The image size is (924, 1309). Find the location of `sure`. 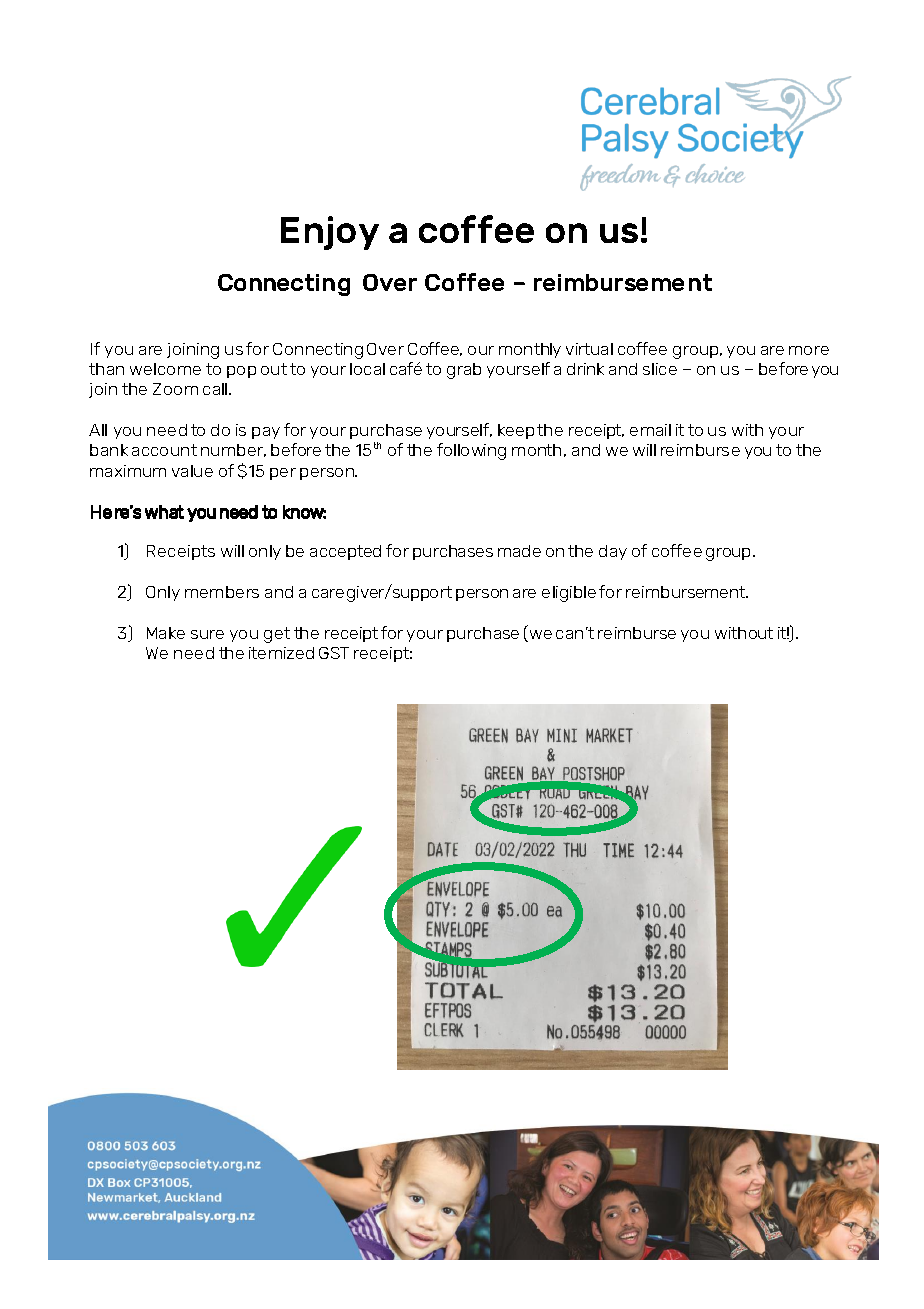

sure is located at coordinates (207, 634).
